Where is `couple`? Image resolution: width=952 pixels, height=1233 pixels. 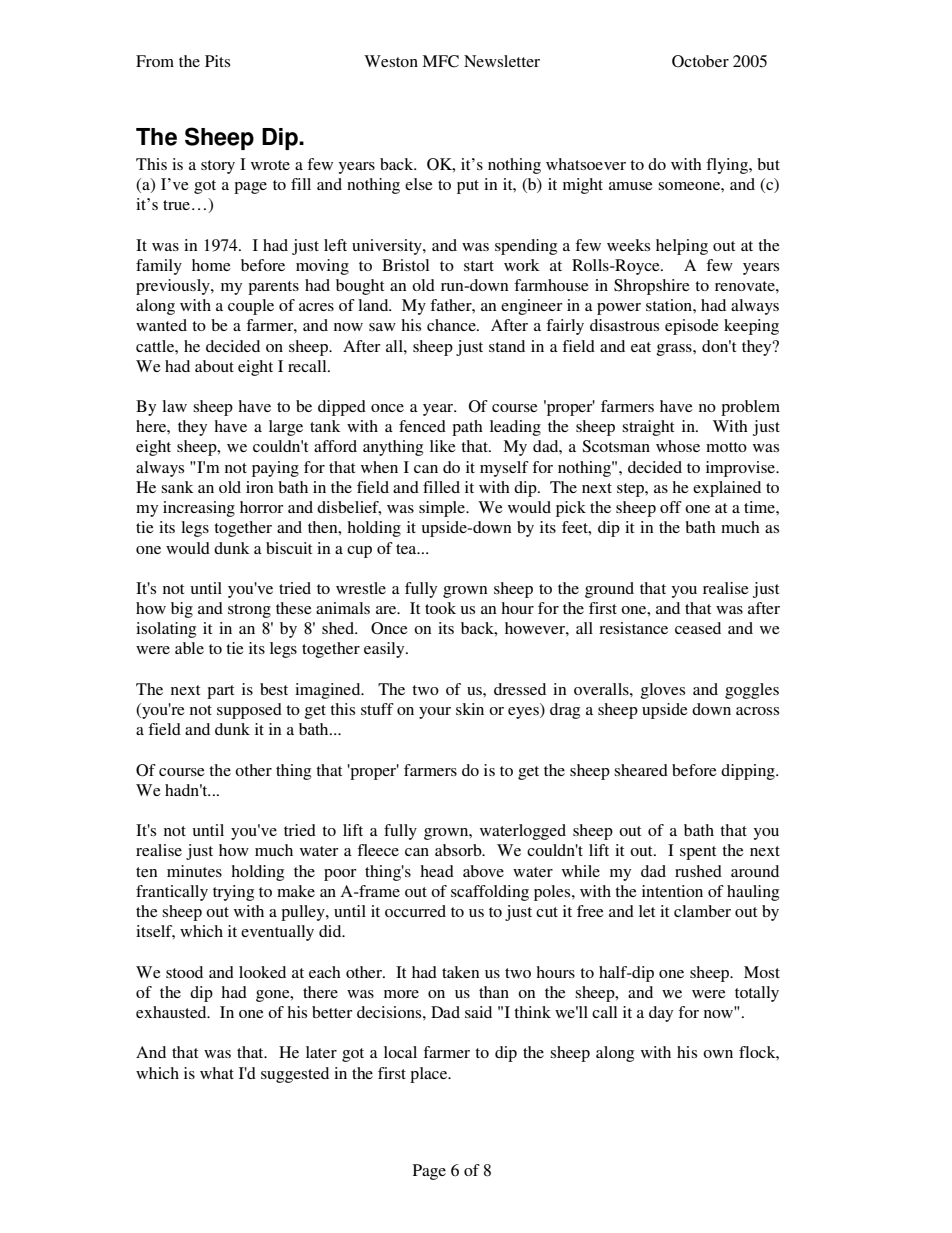 couple is located at coordinates (251, 307).
